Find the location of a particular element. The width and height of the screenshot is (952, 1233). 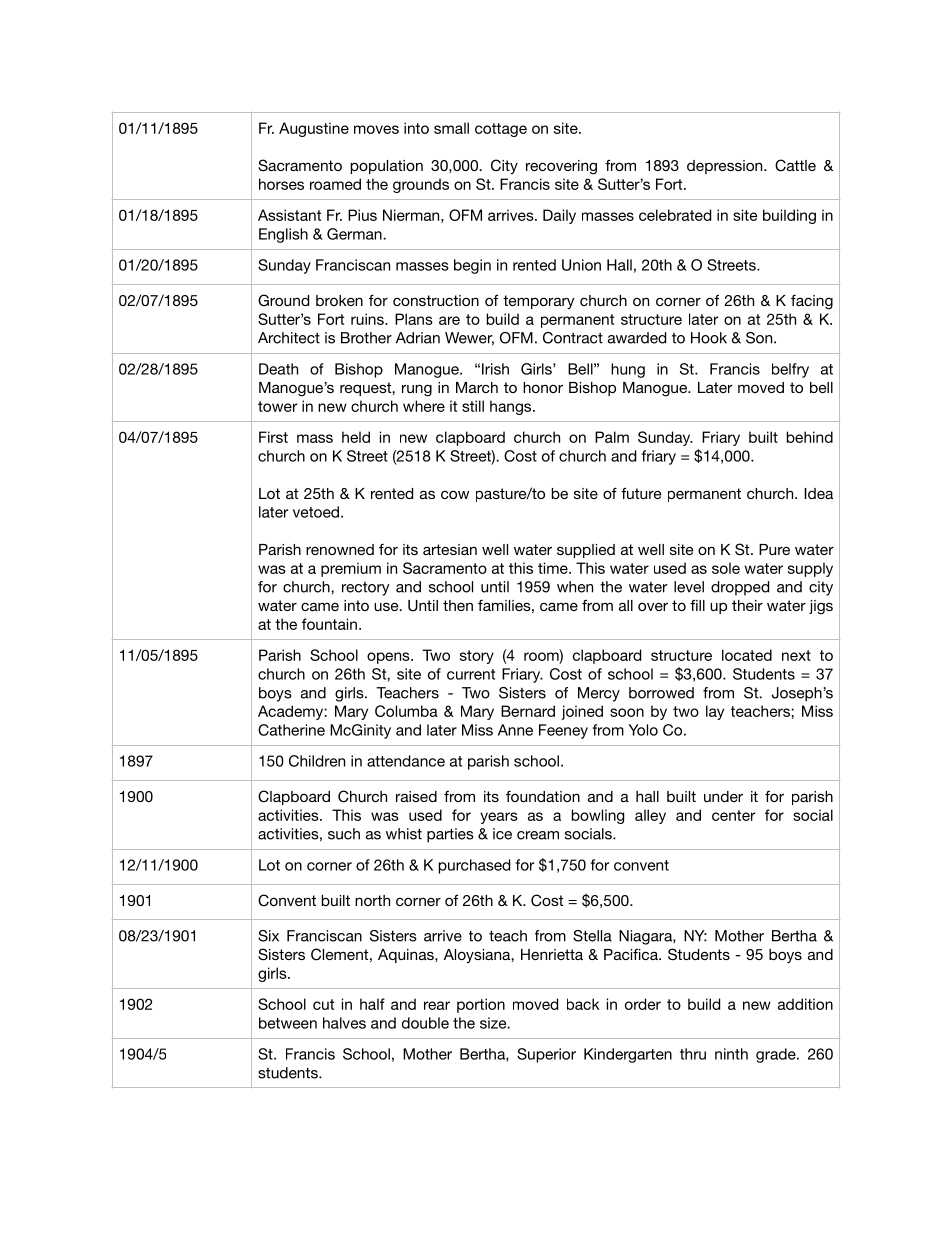

behind is located at coordinates (809, 437).
